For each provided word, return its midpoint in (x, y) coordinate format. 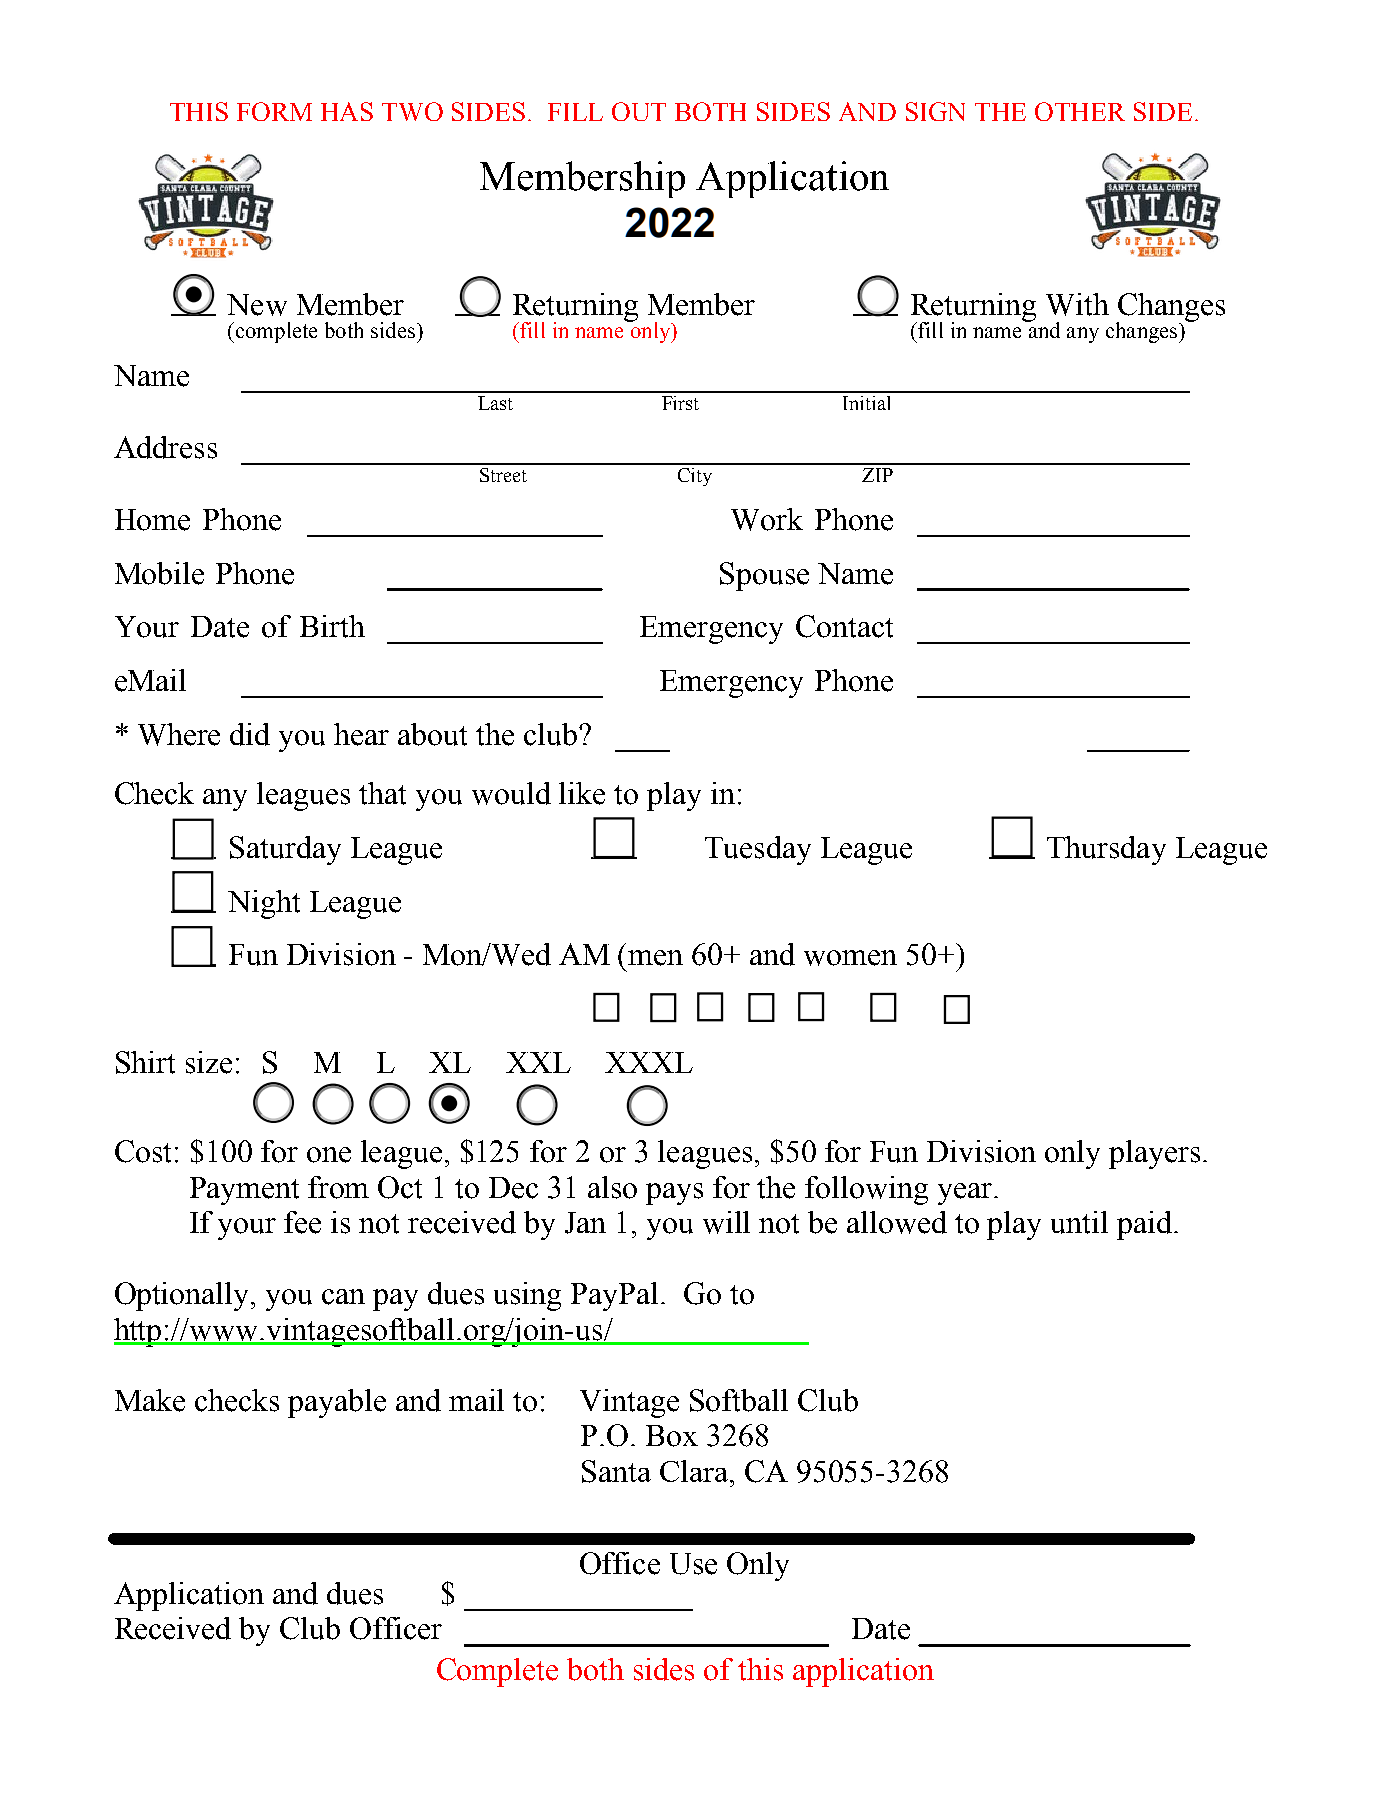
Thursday (1106, 850)
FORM (274, 111)
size (209, 1062)
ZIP (877, 475)
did (250, 734)
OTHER (1080, 111)
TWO (412, 111)
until (1079, 1222)
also (612, 1187)
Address (165, 447)
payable (337, 1403)
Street (503, 475)
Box (672, 1436)
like (582, 793)
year (966, 1194)
